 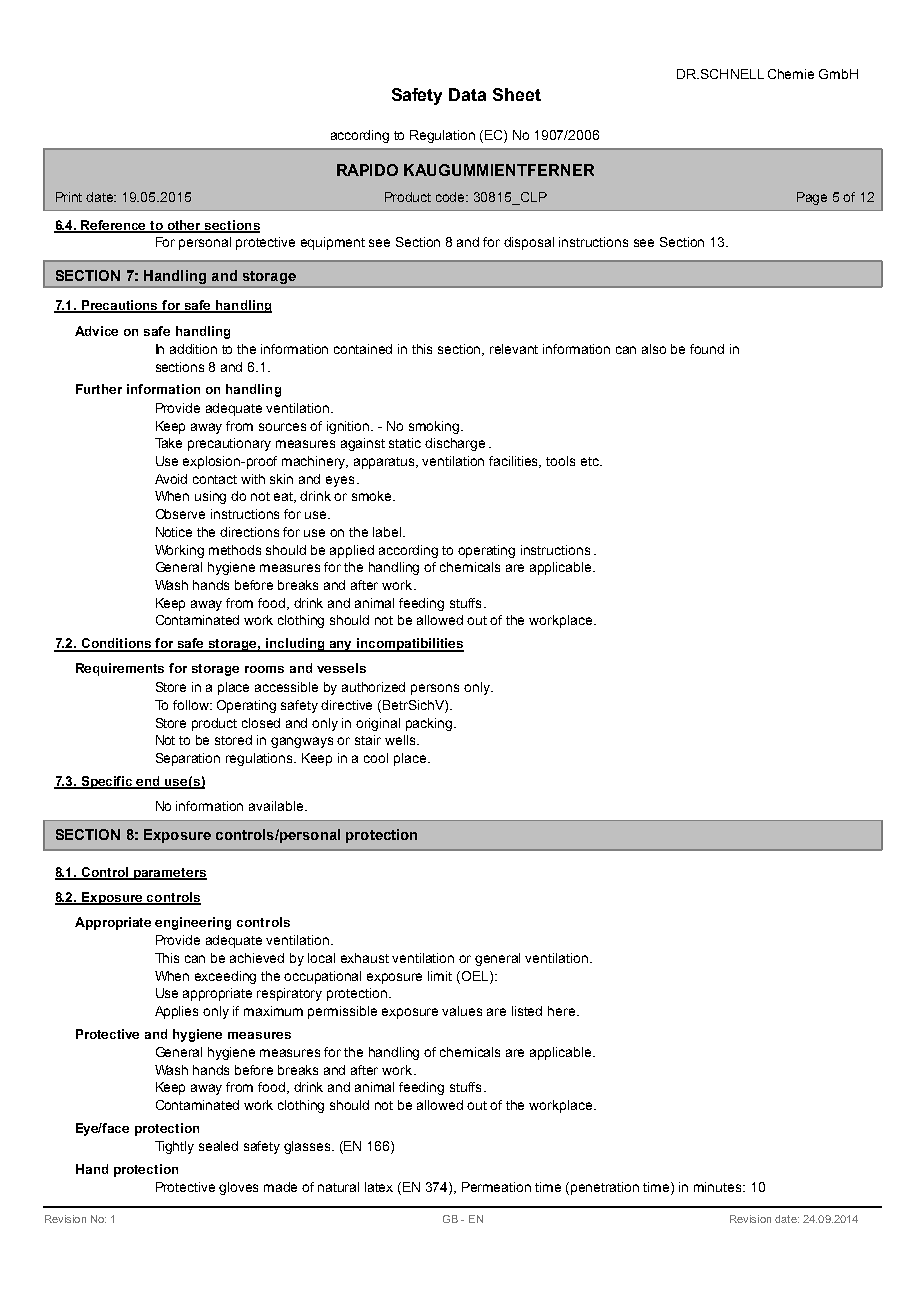 I want to click on Conditions, so click(x=116, y=644).
